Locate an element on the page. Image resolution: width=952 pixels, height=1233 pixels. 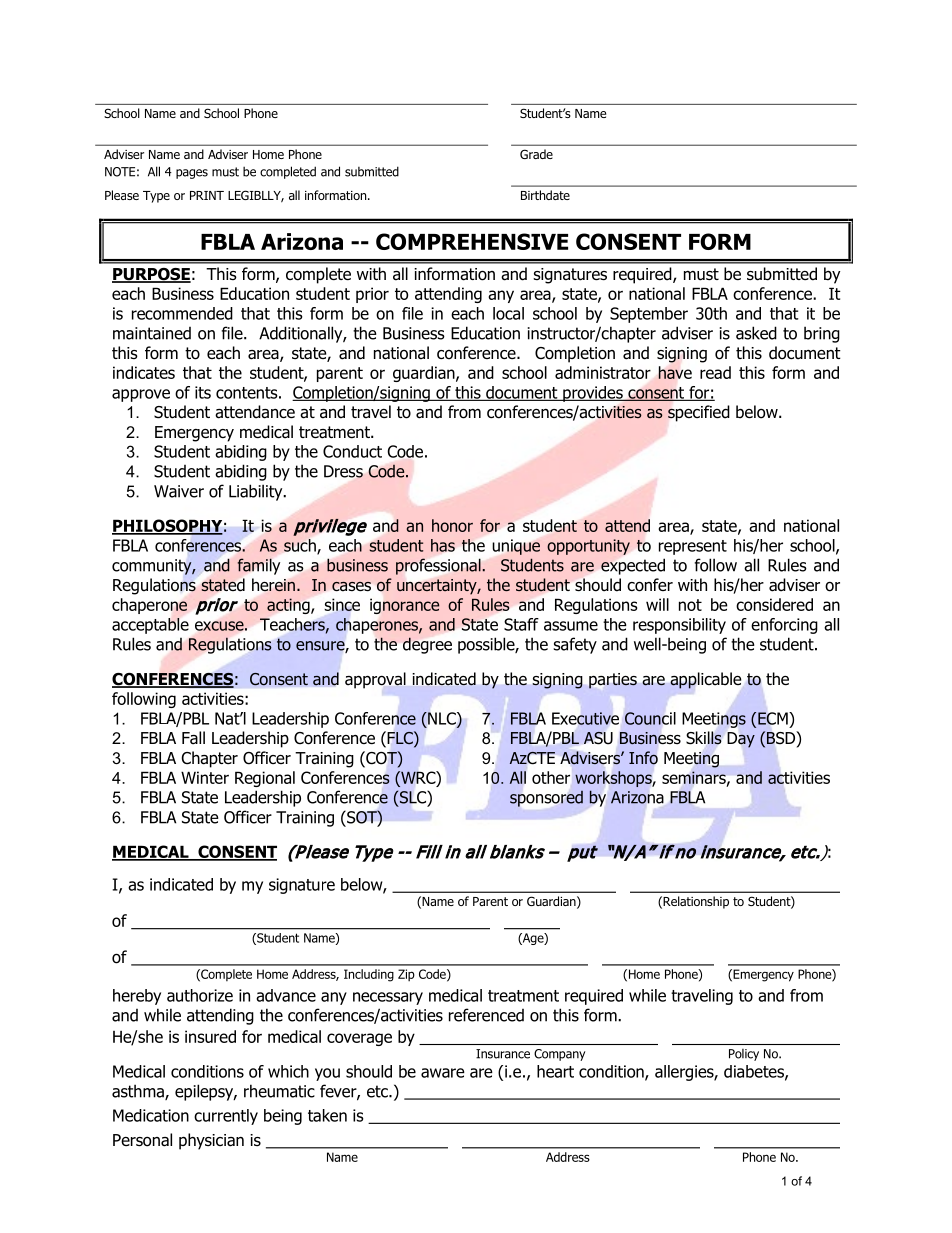
PRINT is located at coordinates (207, 195).
